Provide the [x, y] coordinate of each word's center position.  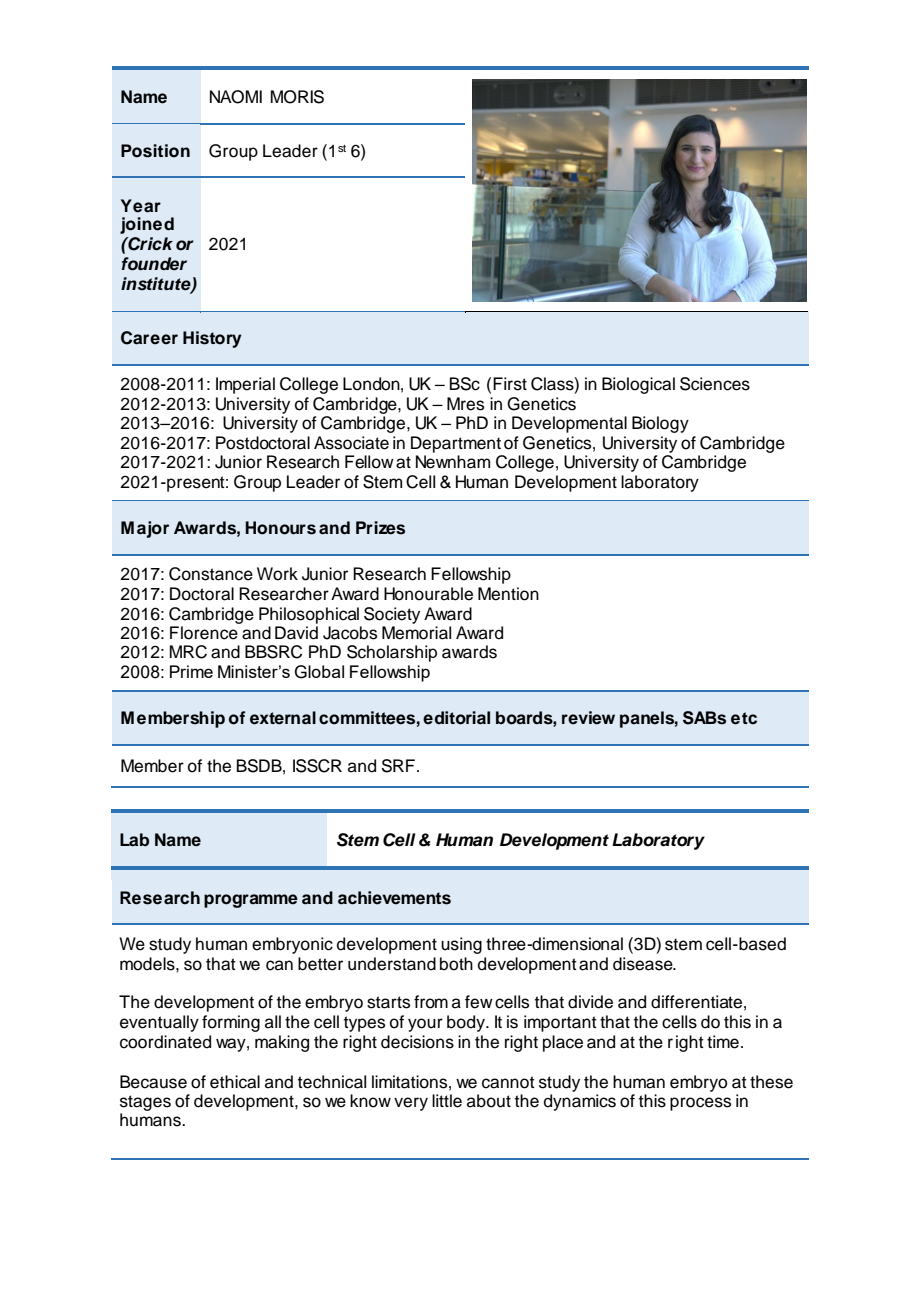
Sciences [715, 384]
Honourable [428, 594]
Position [155, 151]
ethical [235, 1082]
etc [744, 718]
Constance [211, 574]
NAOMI [236, 97]
